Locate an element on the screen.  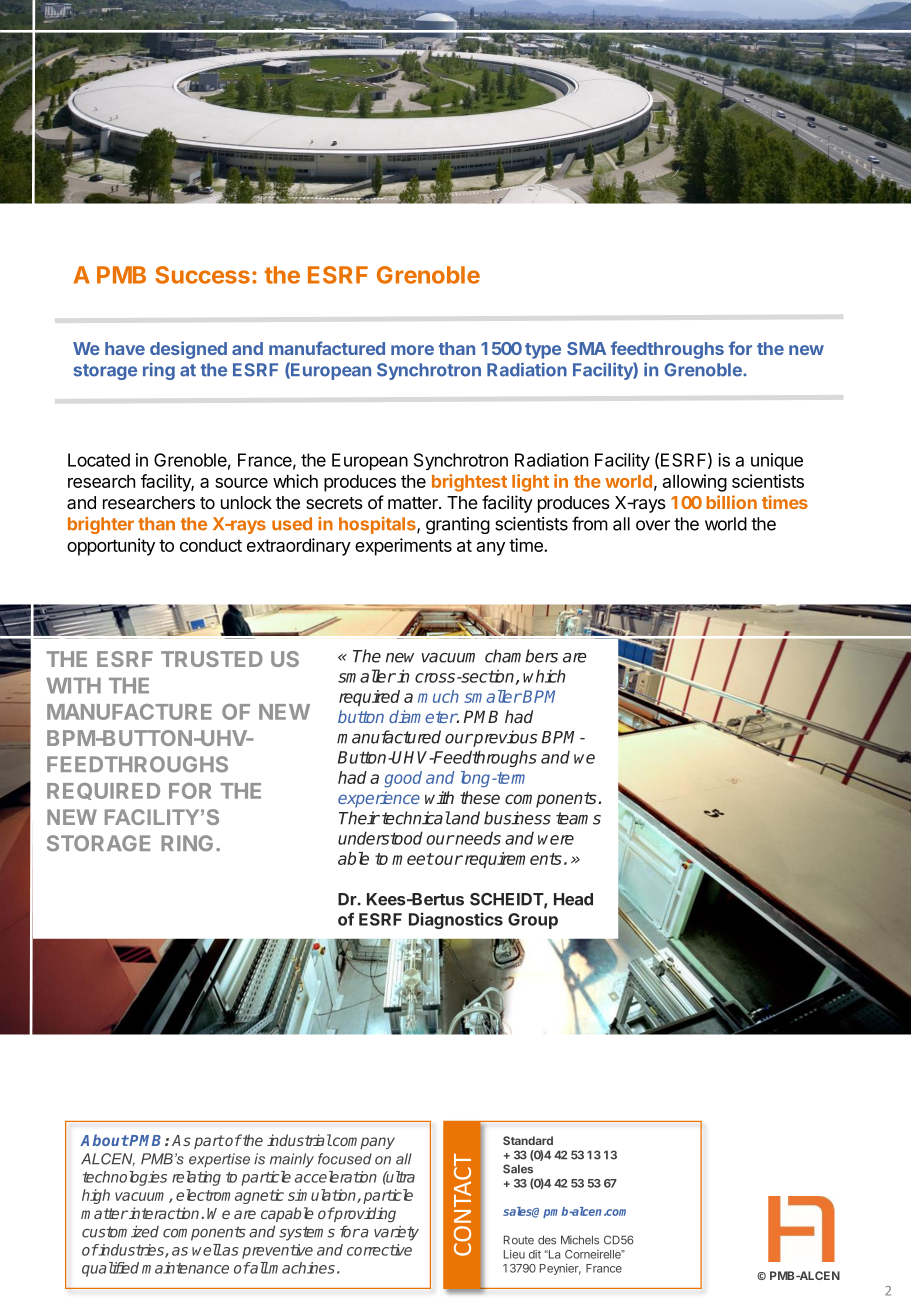
type is located at coordinates (543, 351).
